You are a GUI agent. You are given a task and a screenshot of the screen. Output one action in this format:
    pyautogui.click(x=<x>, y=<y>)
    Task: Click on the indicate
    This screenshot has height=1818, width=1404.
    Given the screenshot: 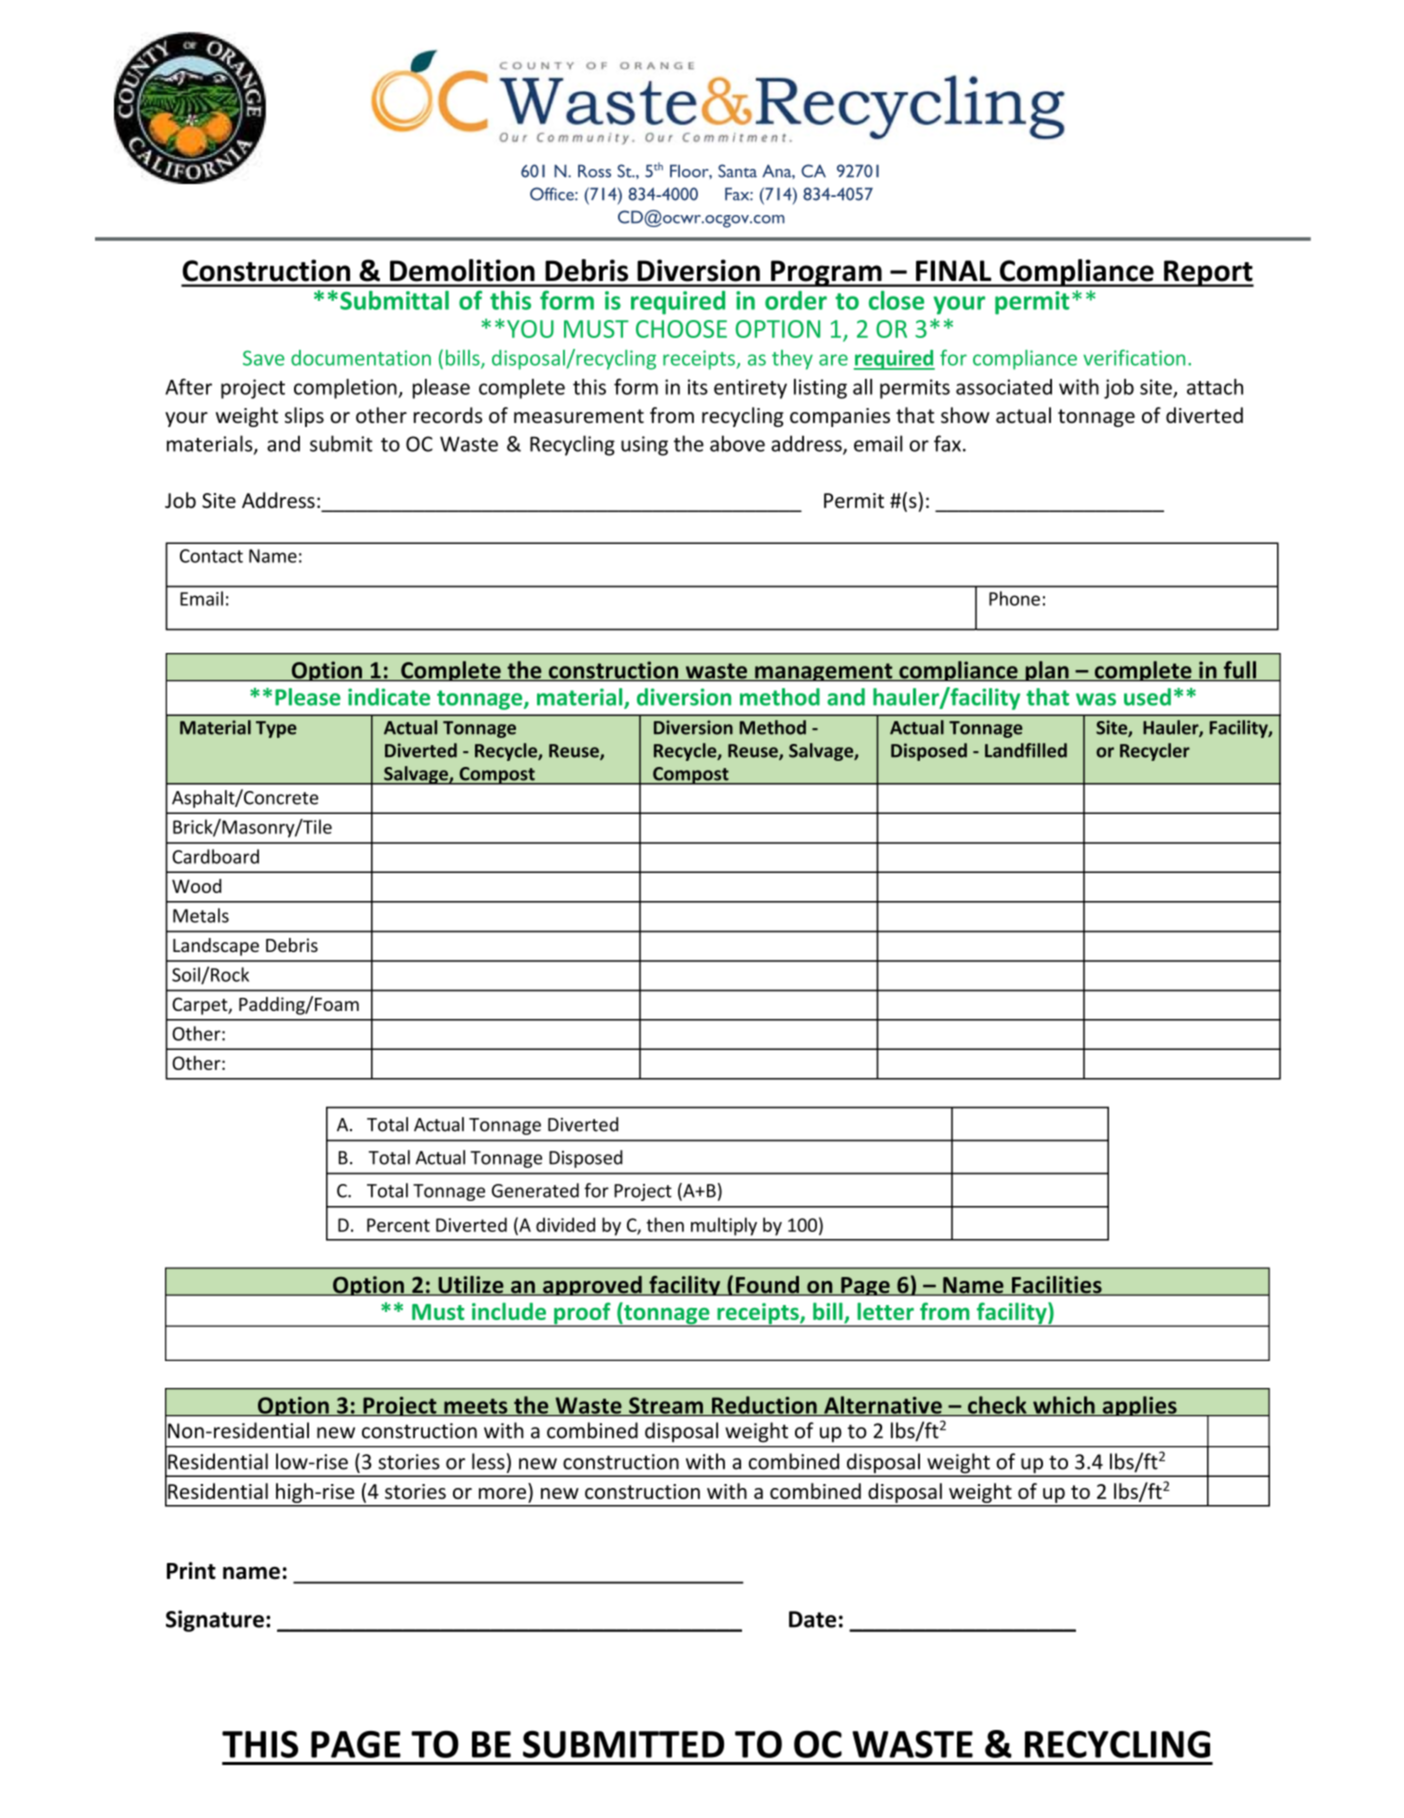 What is the action you would take?
    pyautogui.click(x=389, y=697)
